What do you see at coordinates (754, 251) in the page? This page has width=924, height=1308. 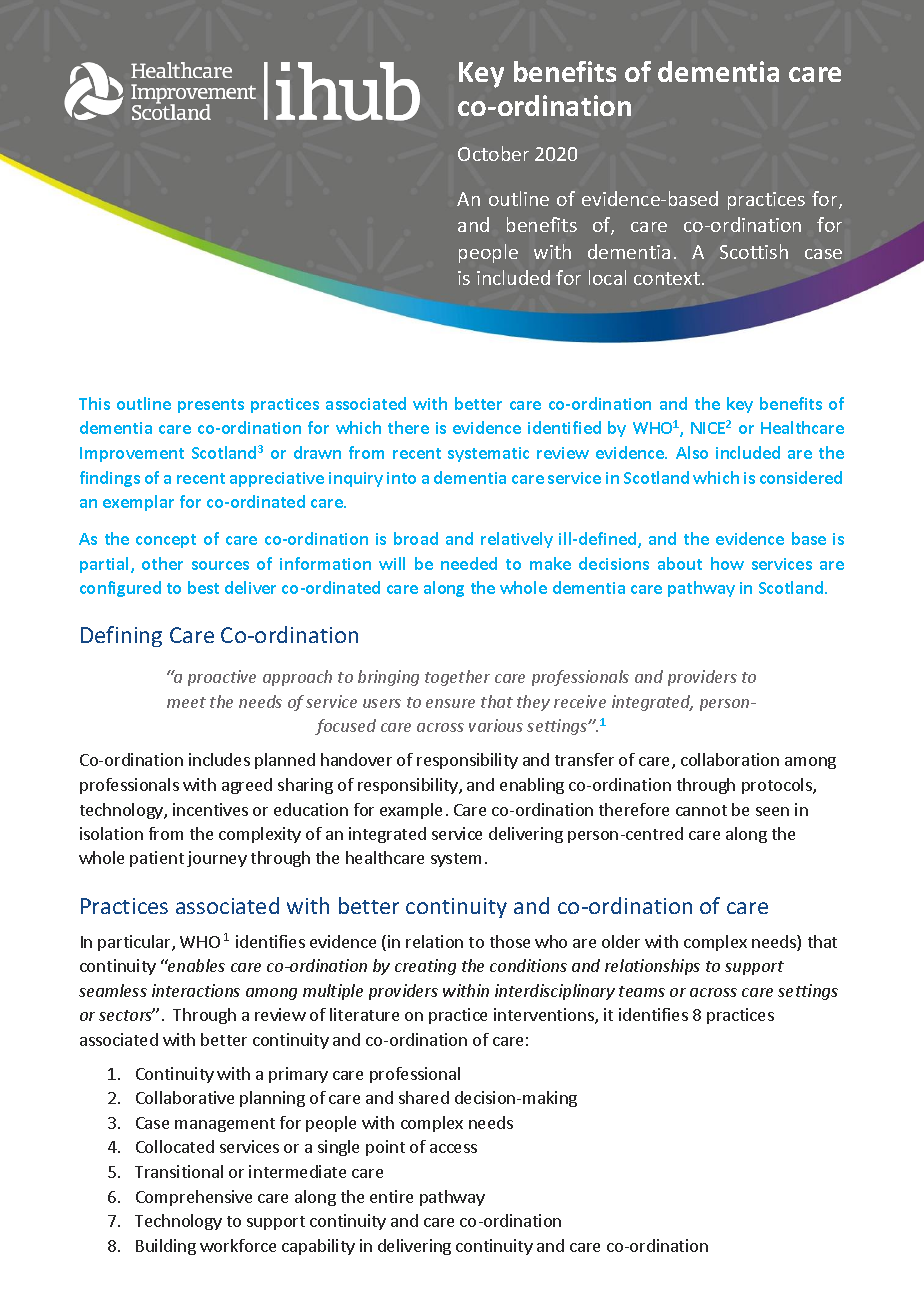 I see `Scottish` at bounding box center [754, 251].
